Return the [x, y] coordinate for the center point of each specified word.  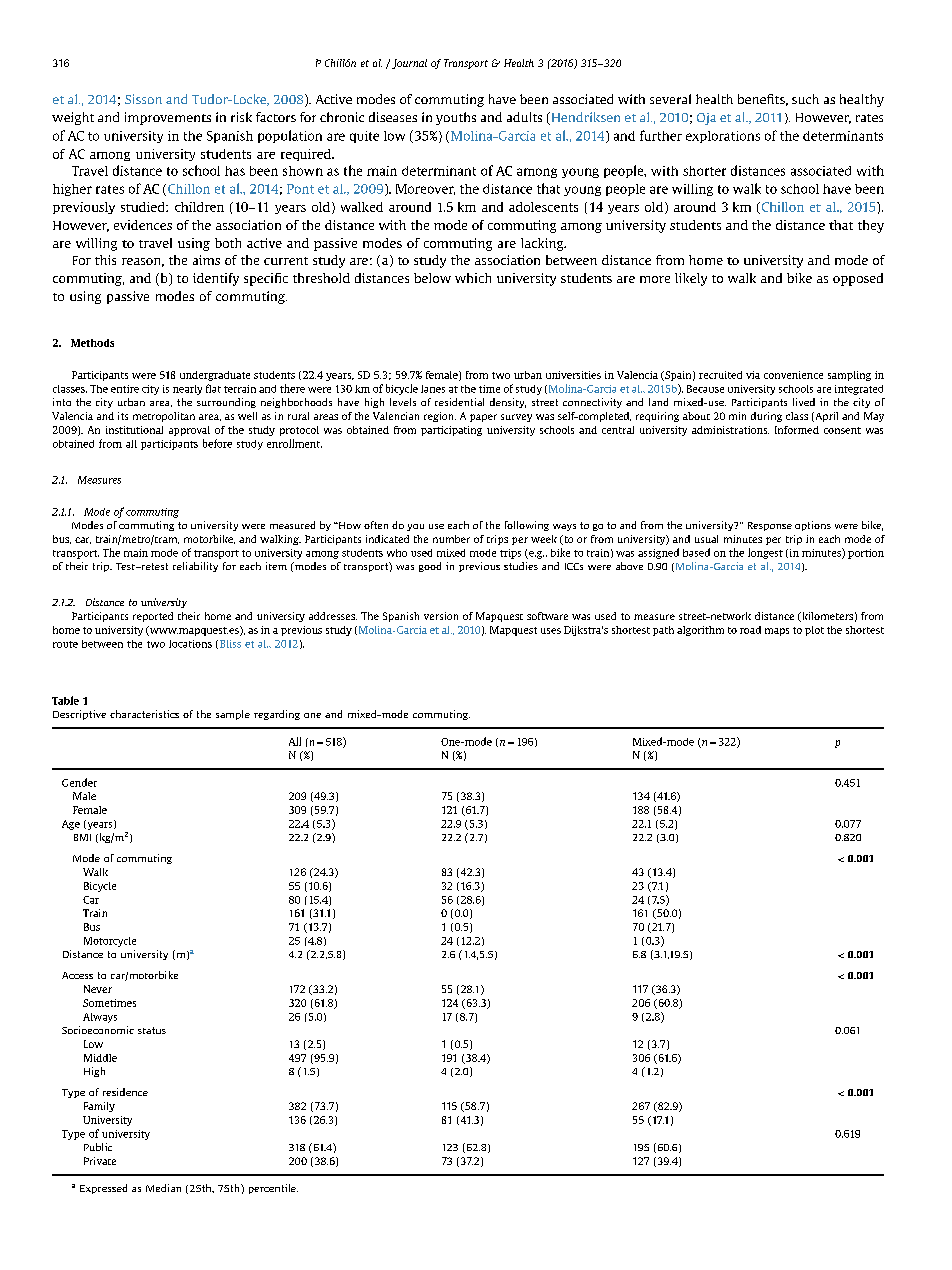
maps [777, 632]
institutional [134, 430]
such [805, 99]
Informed [797, 430]
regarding [277, 715]
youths [456, 118]
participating [451, 431]
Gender [79, 782]
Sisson [143, 99]
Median [163, 1188]
